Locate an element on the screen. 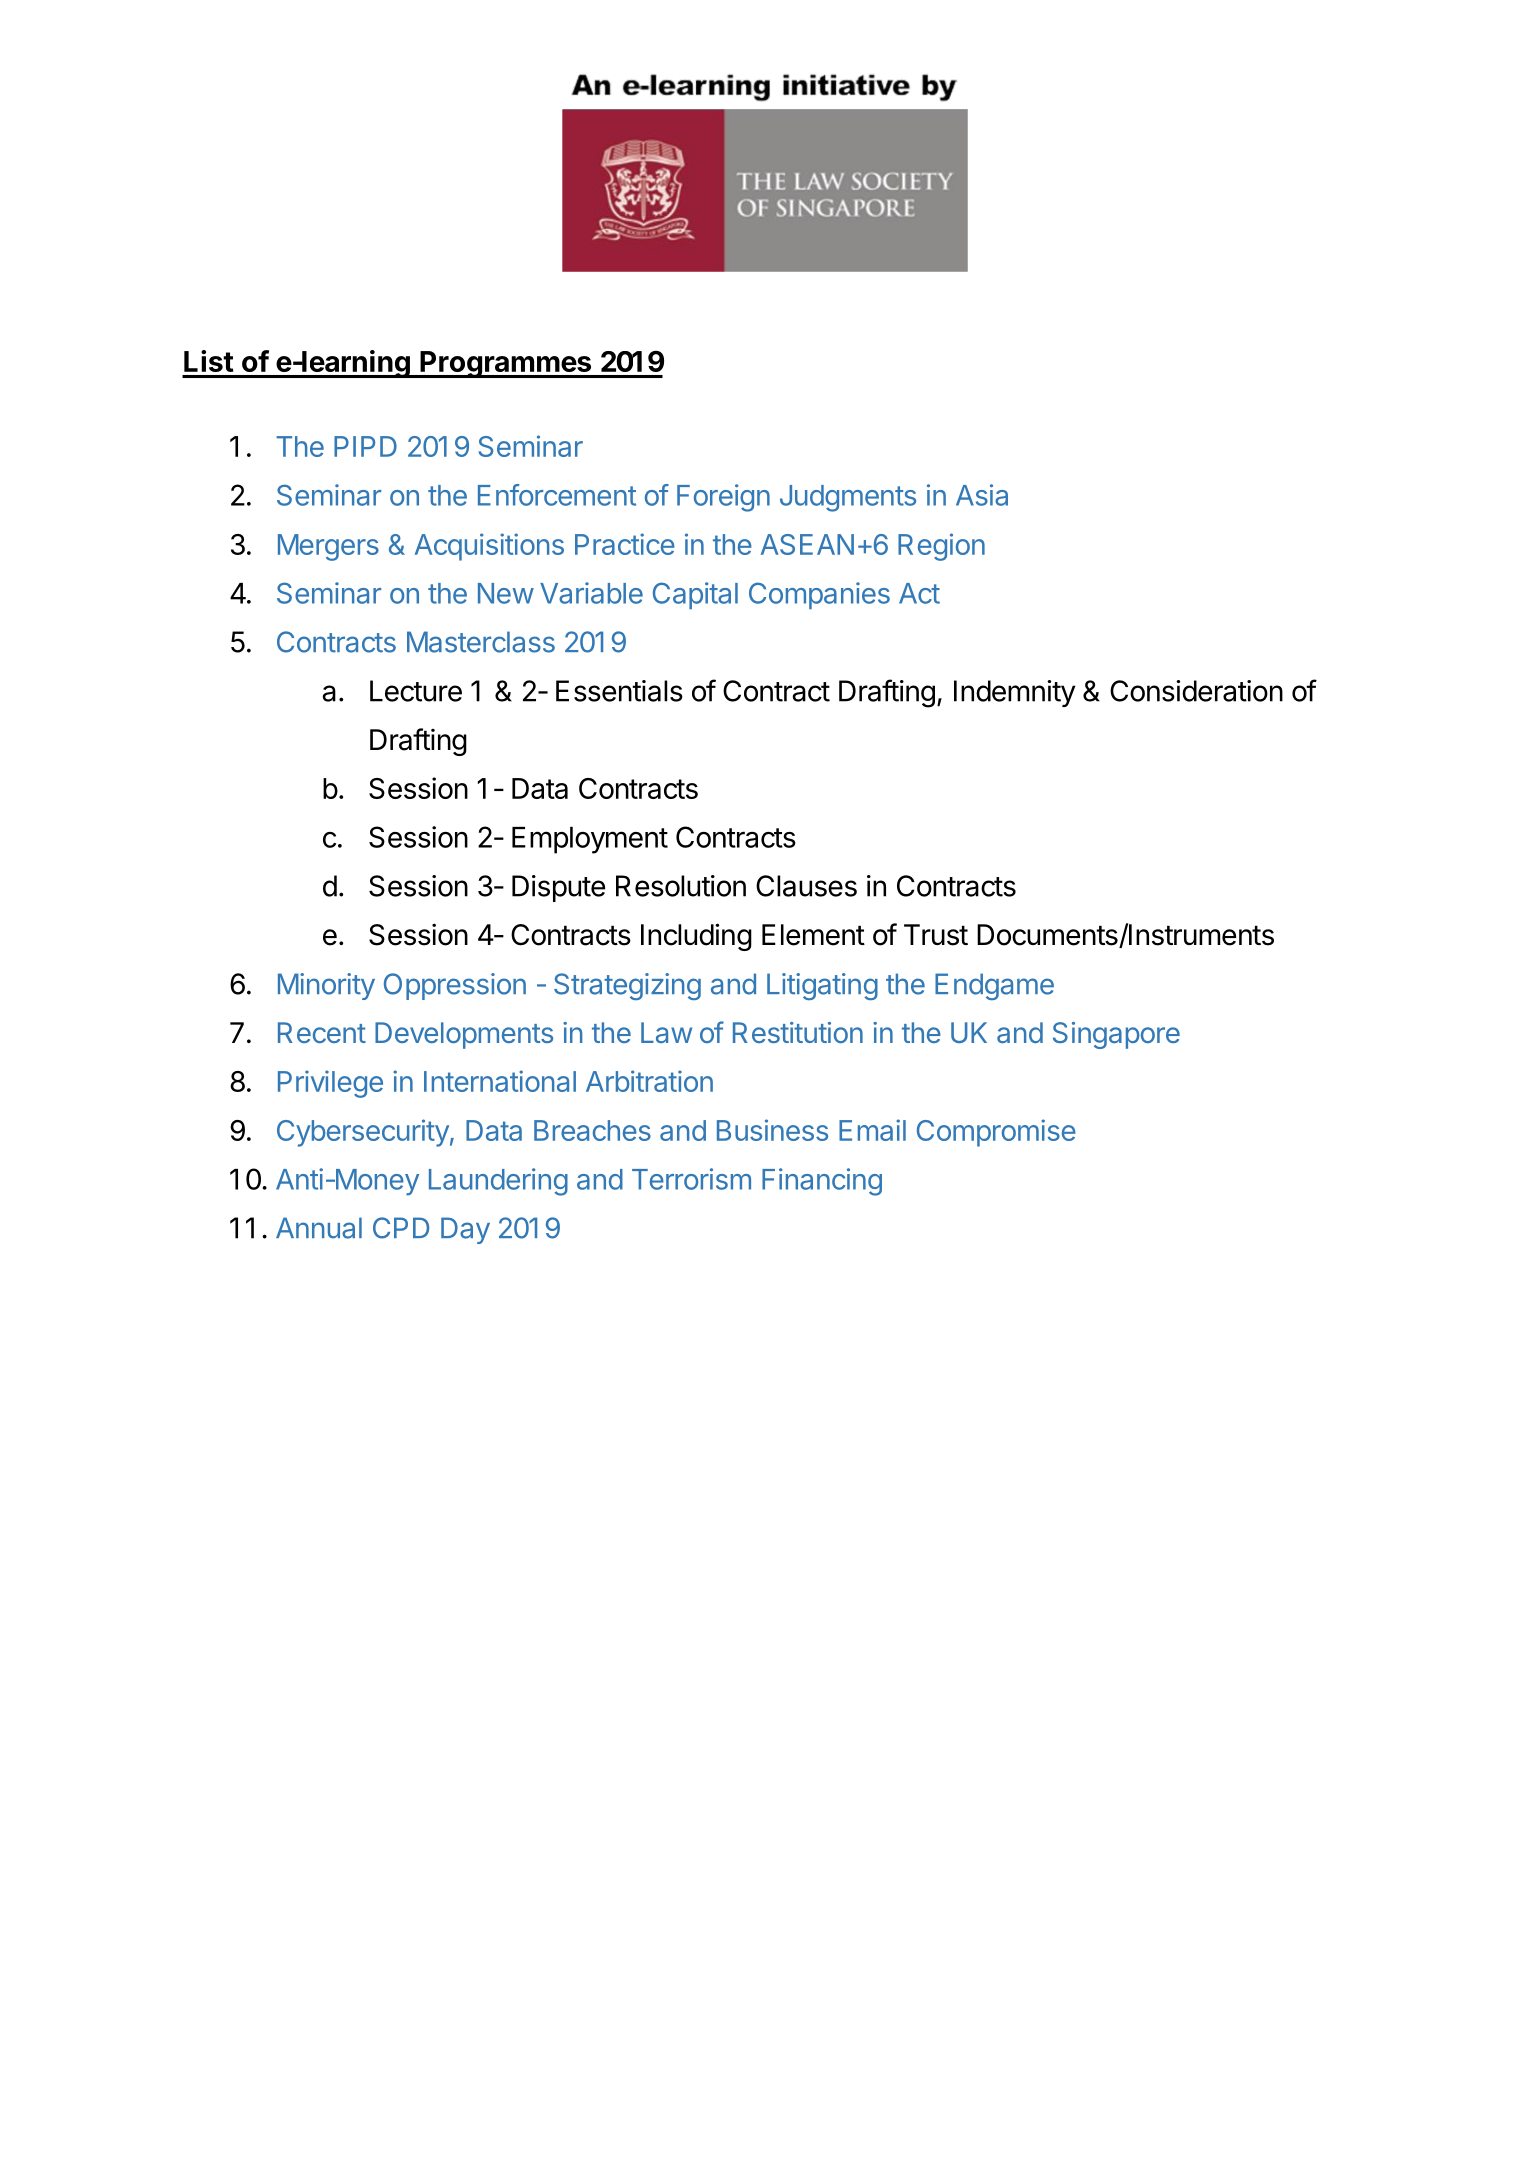  Financing is located at coordinates (822, 1182).
